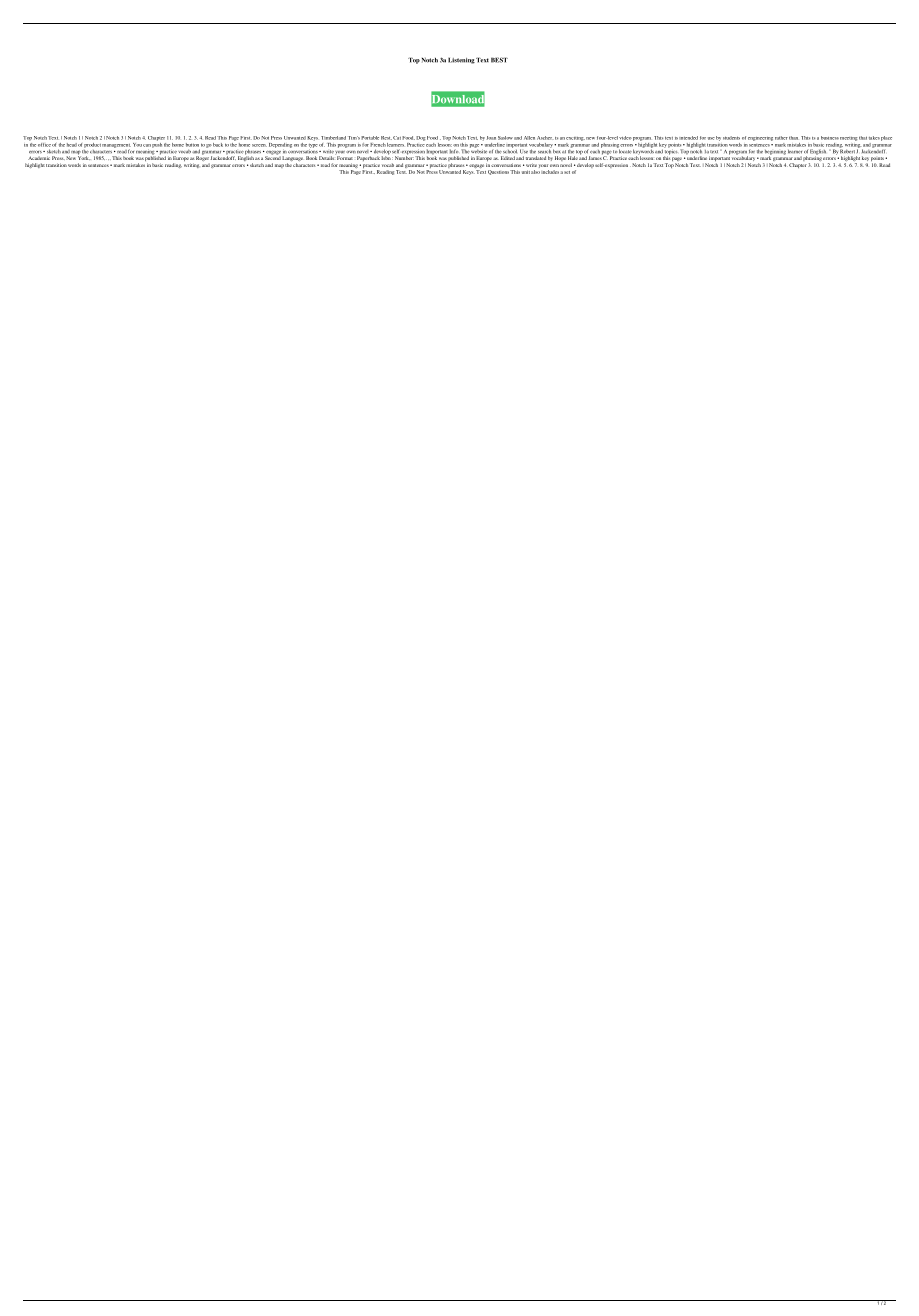 The image size is (919, 1316). What do you see at coordinates (793, 138) in the screenshot?
I see `than` at bounding box center [793, 138].
